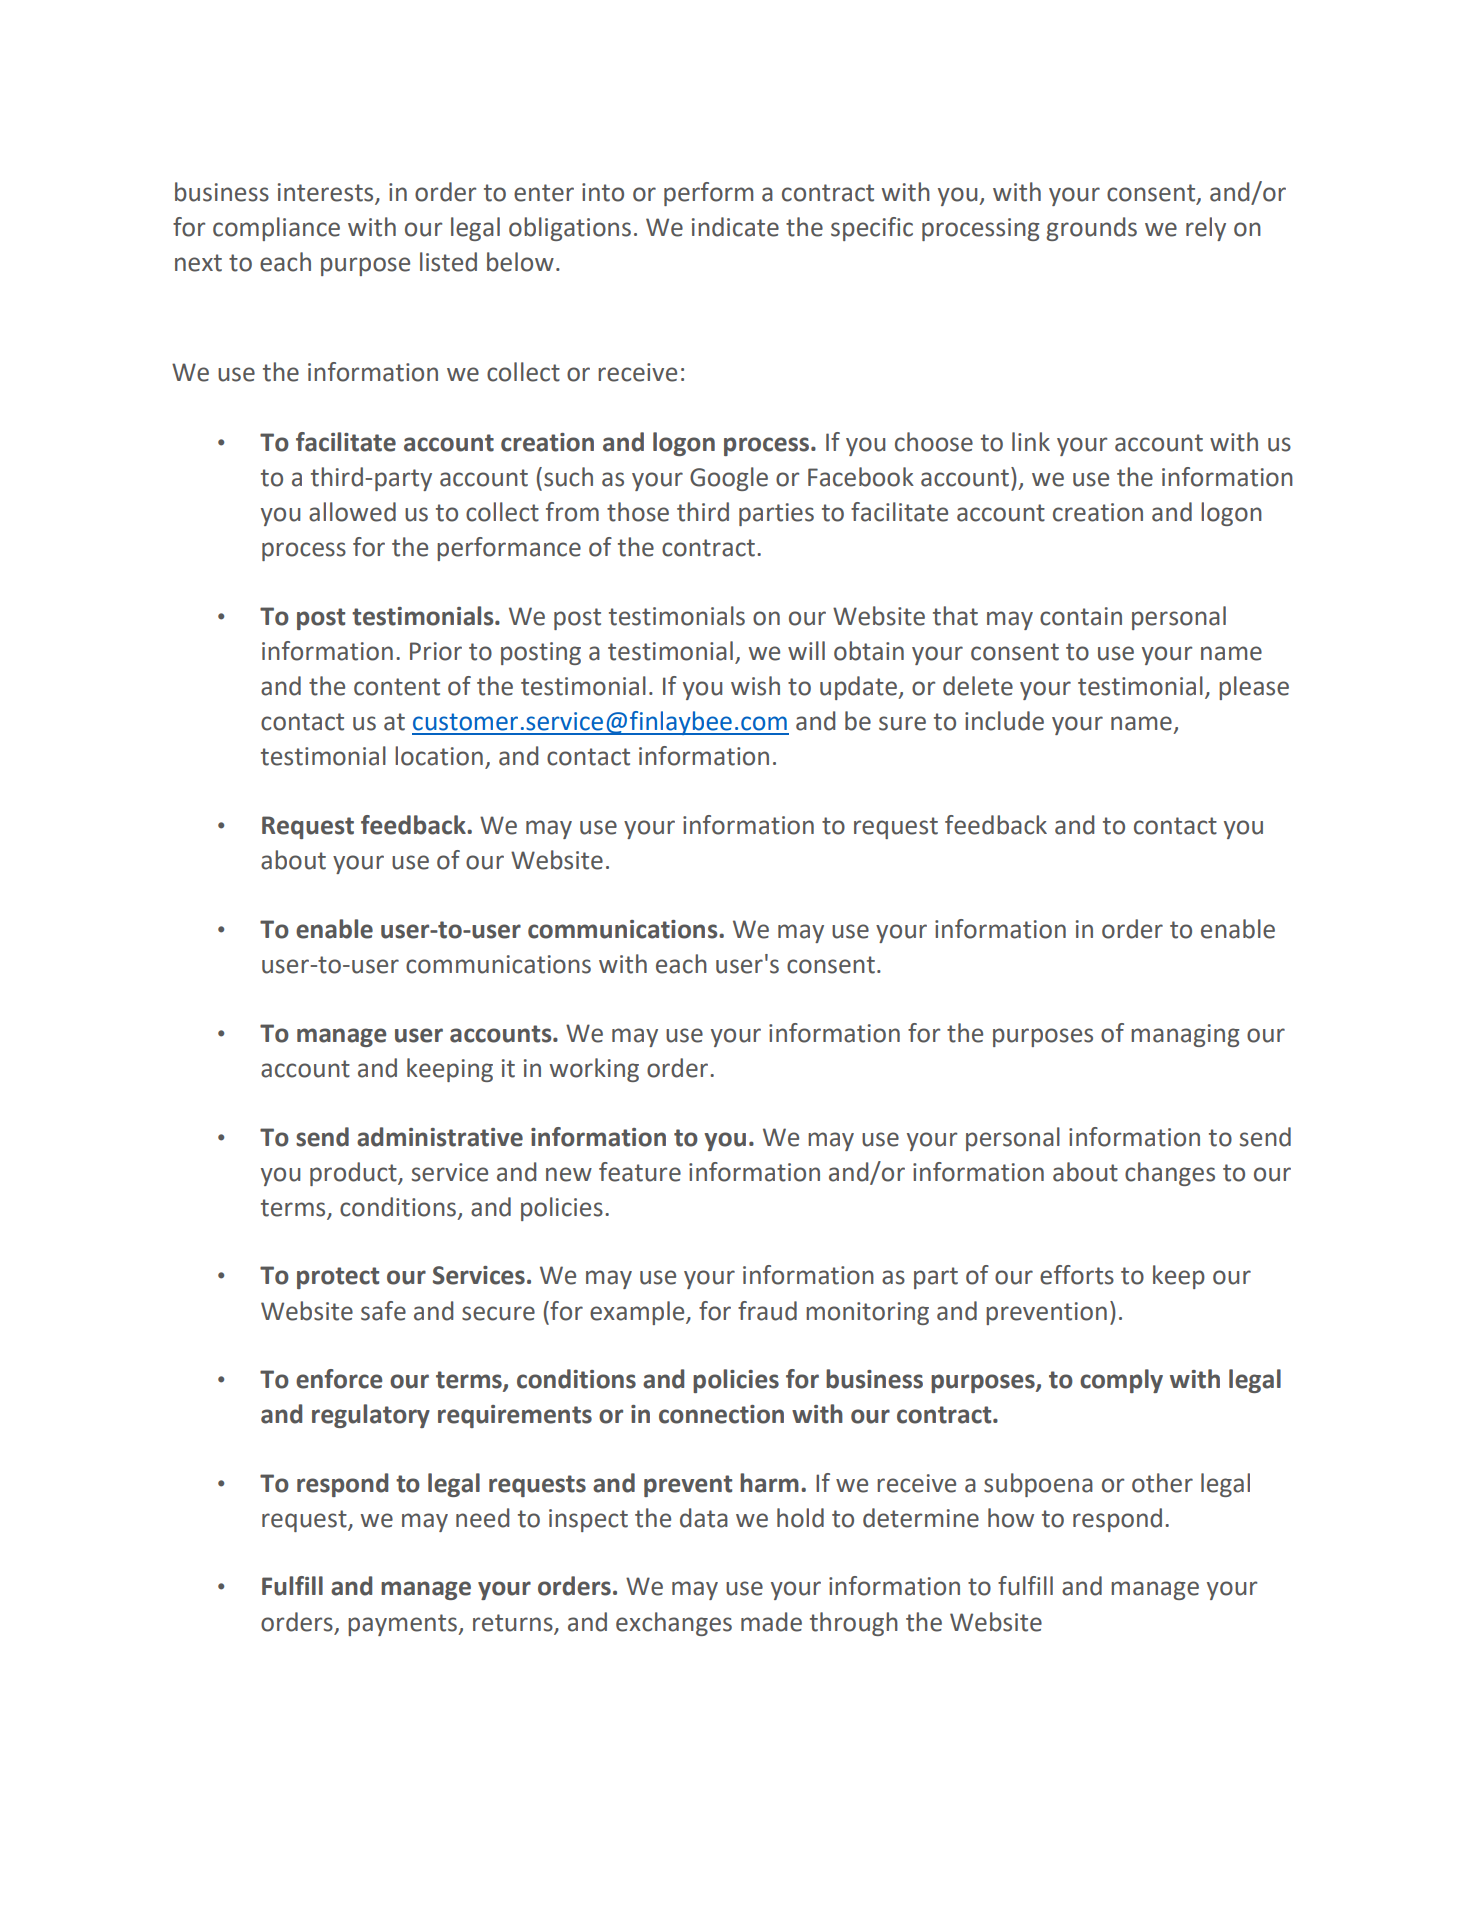  Describe the element at coordinates (640, 1172) in the page. I see `feature` at that location.
